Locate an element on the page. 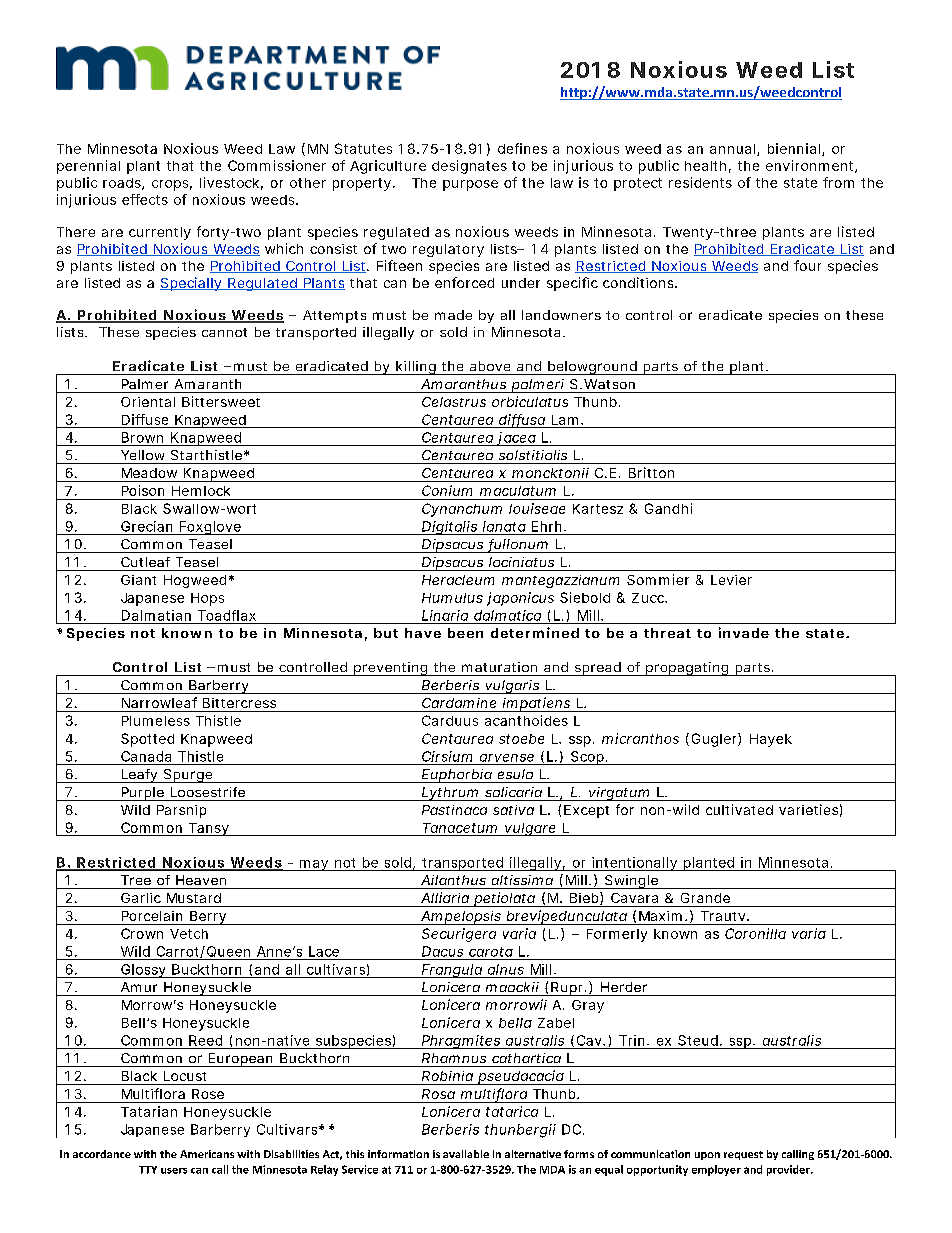 This page has height=1233, width=952. Dalmatian is located at coordinates (156, 615).
